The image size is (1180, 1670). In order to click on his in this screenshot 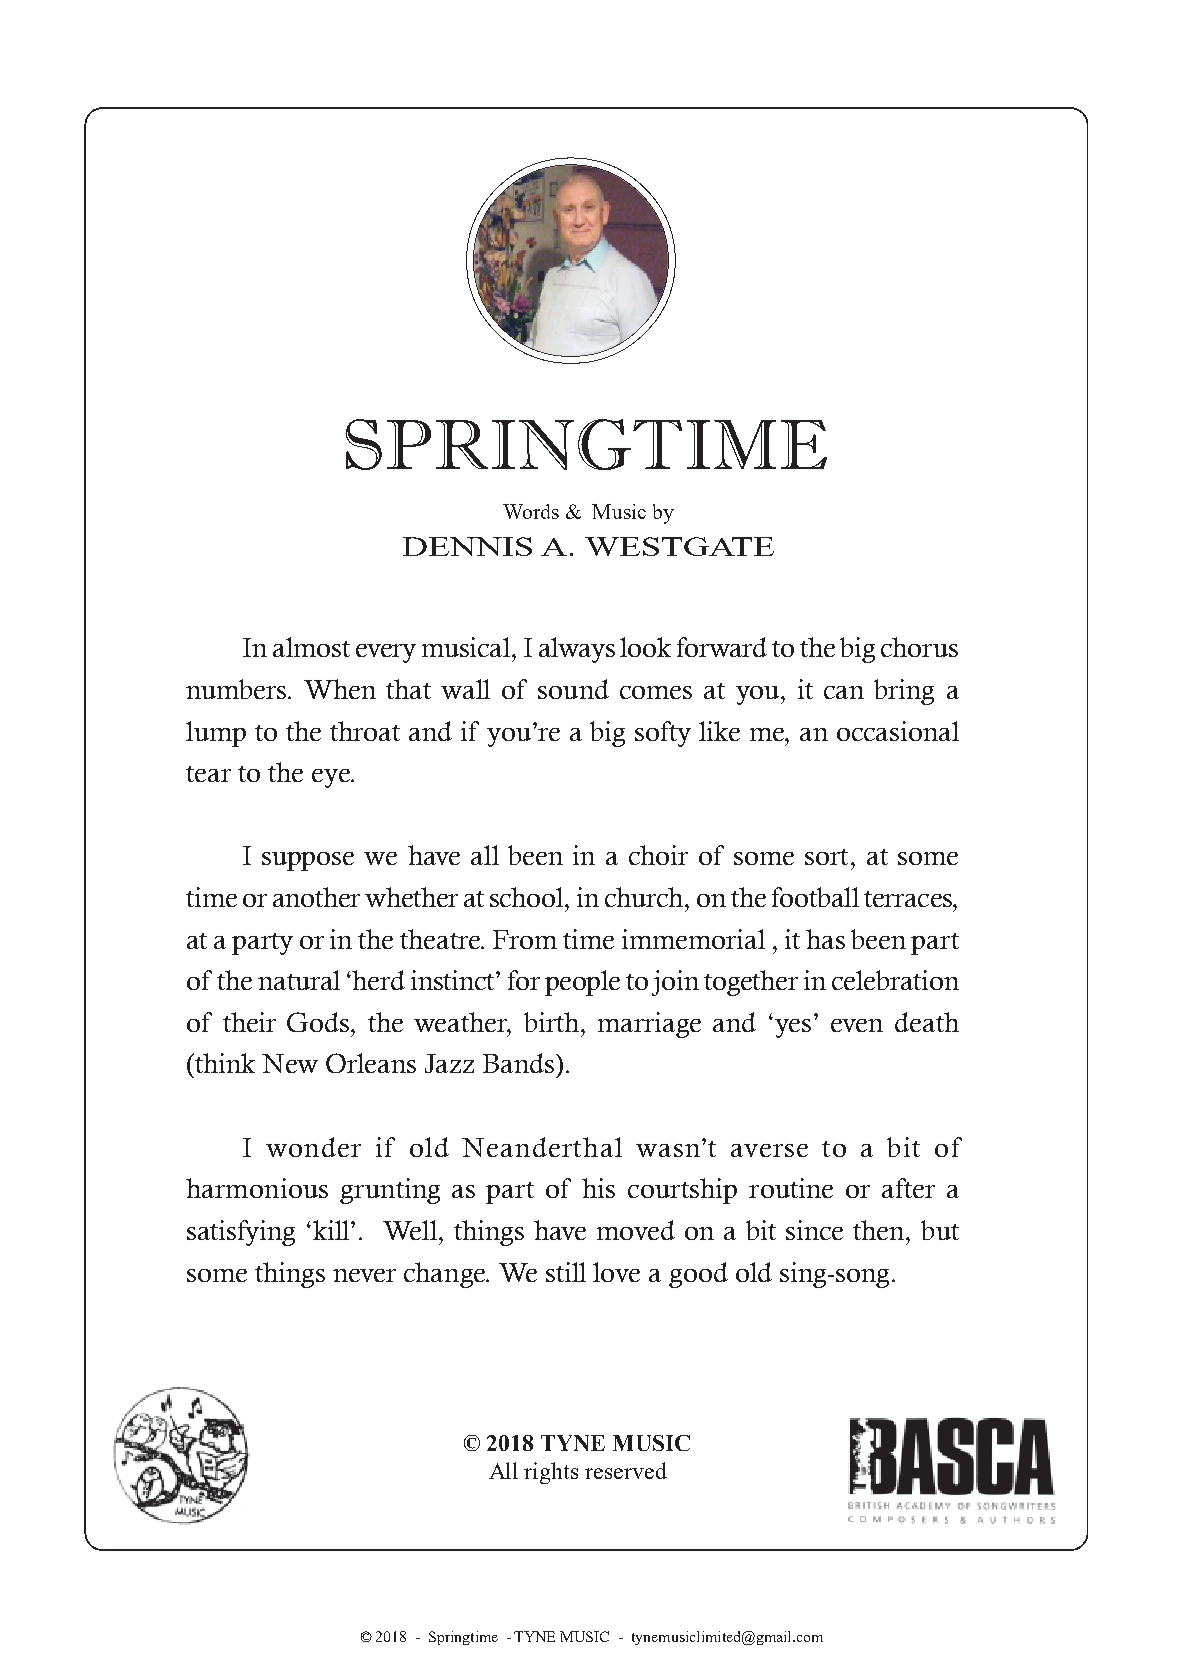, I will do `click(598, 1188)`.
